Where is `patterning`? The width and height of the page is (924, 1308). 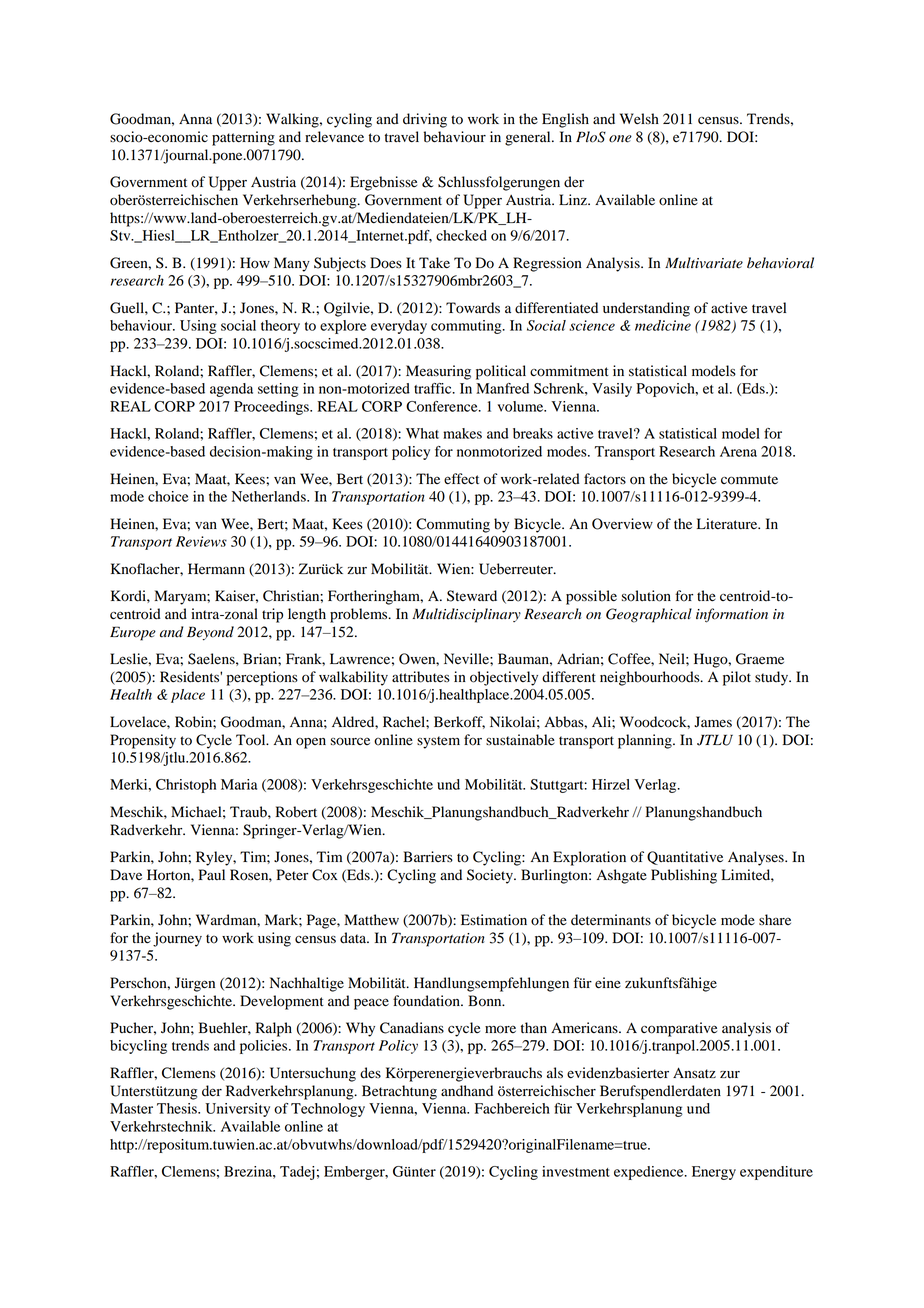
patterning is located at coordinates (243, 138).
